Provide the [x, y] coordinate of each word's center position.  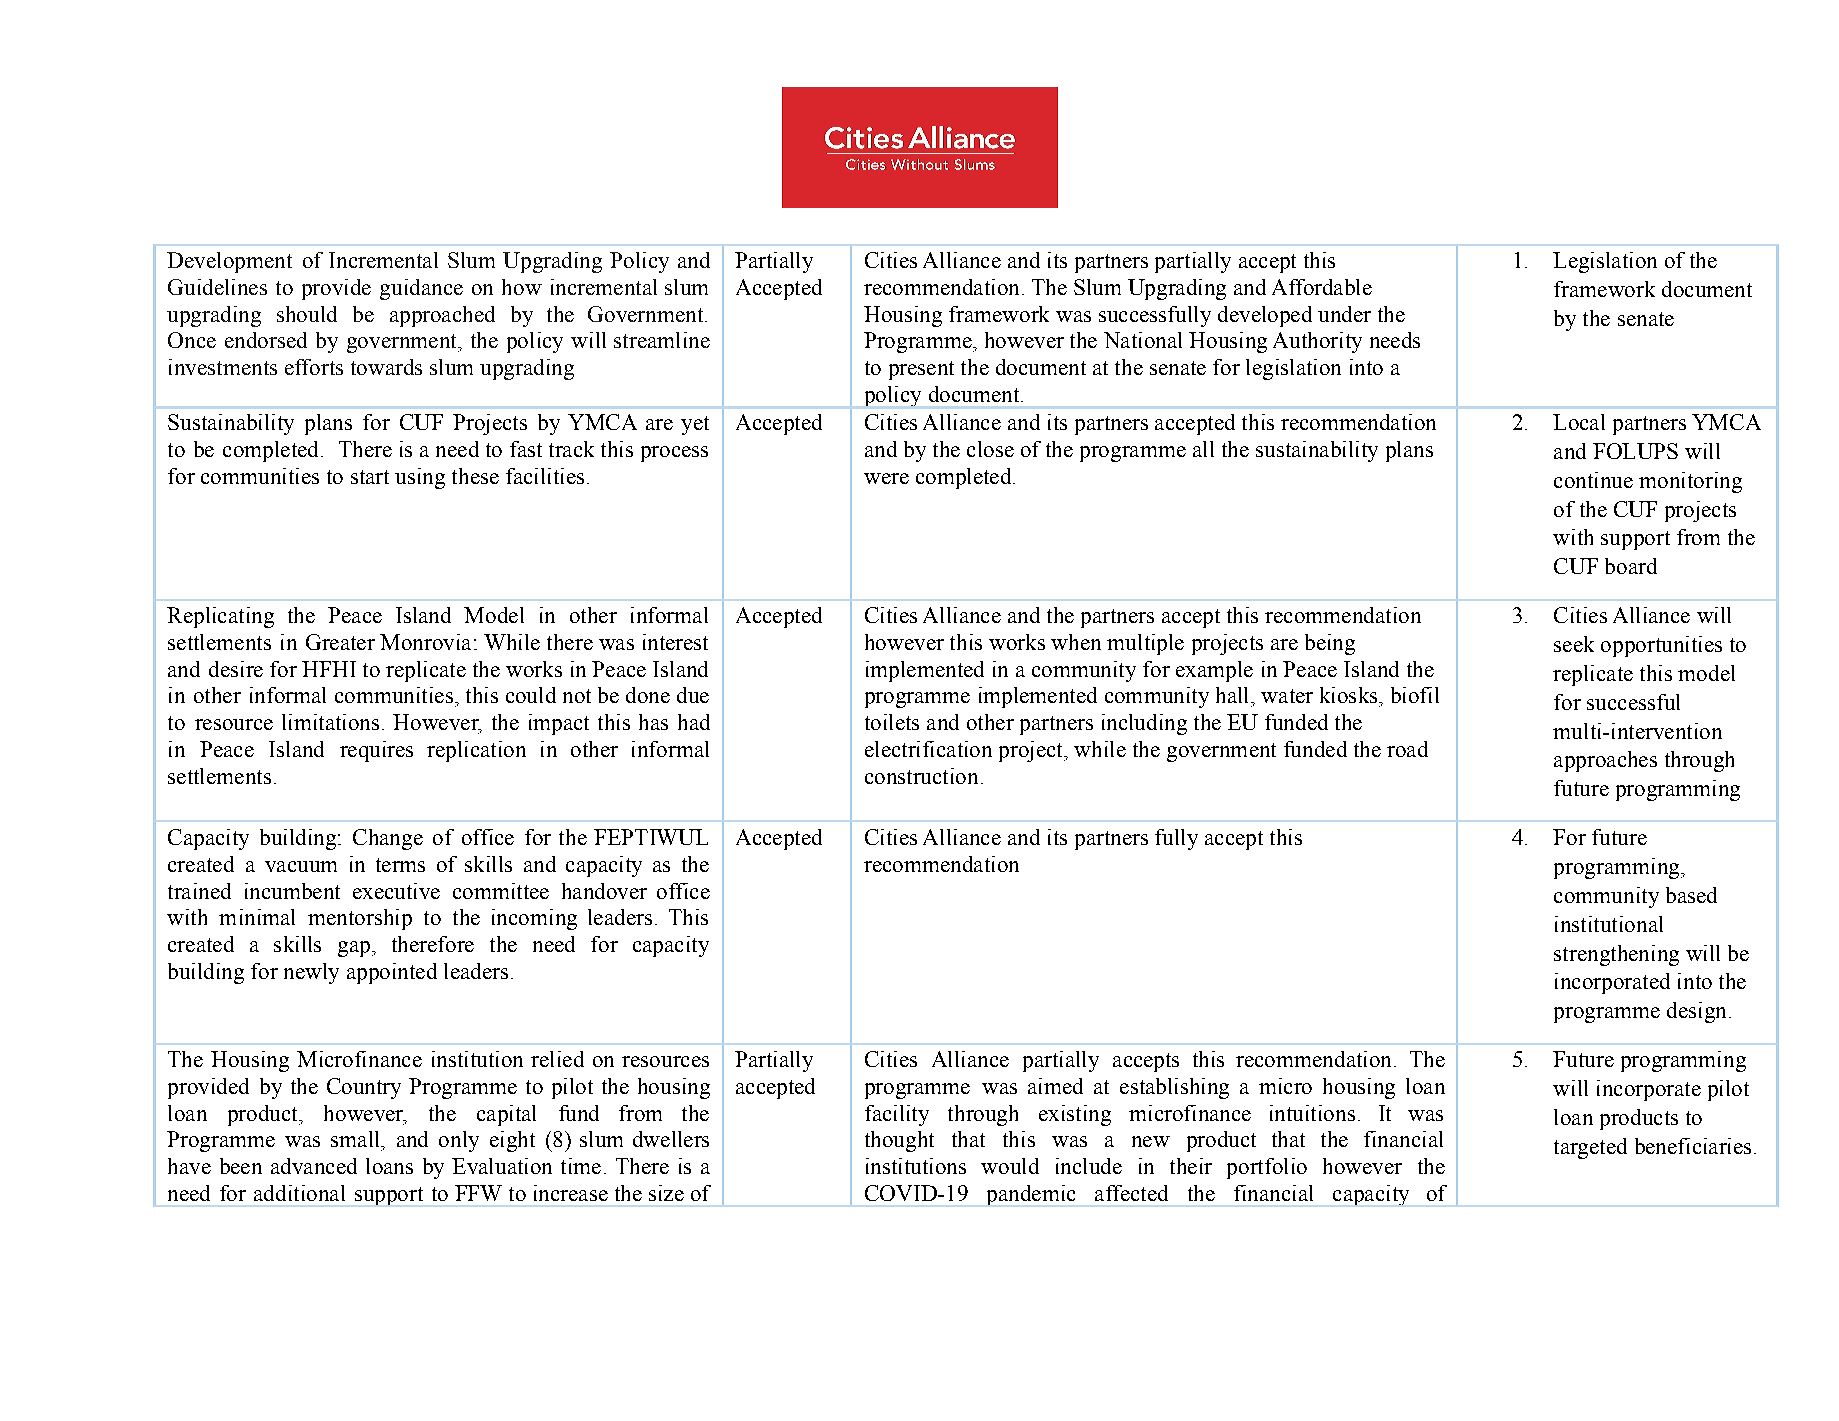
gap [354, 949]
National [1143, 340]
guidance [421, 289]
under [1344, 314]
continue [1593, 480]
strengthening [1616, 955]
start [370, 477]
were [886, 478]
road [1407, 749]
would [1010, 1166]
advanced [314, 1166]
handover [604, 891]
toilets [892, 722]
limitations [330, 722]
